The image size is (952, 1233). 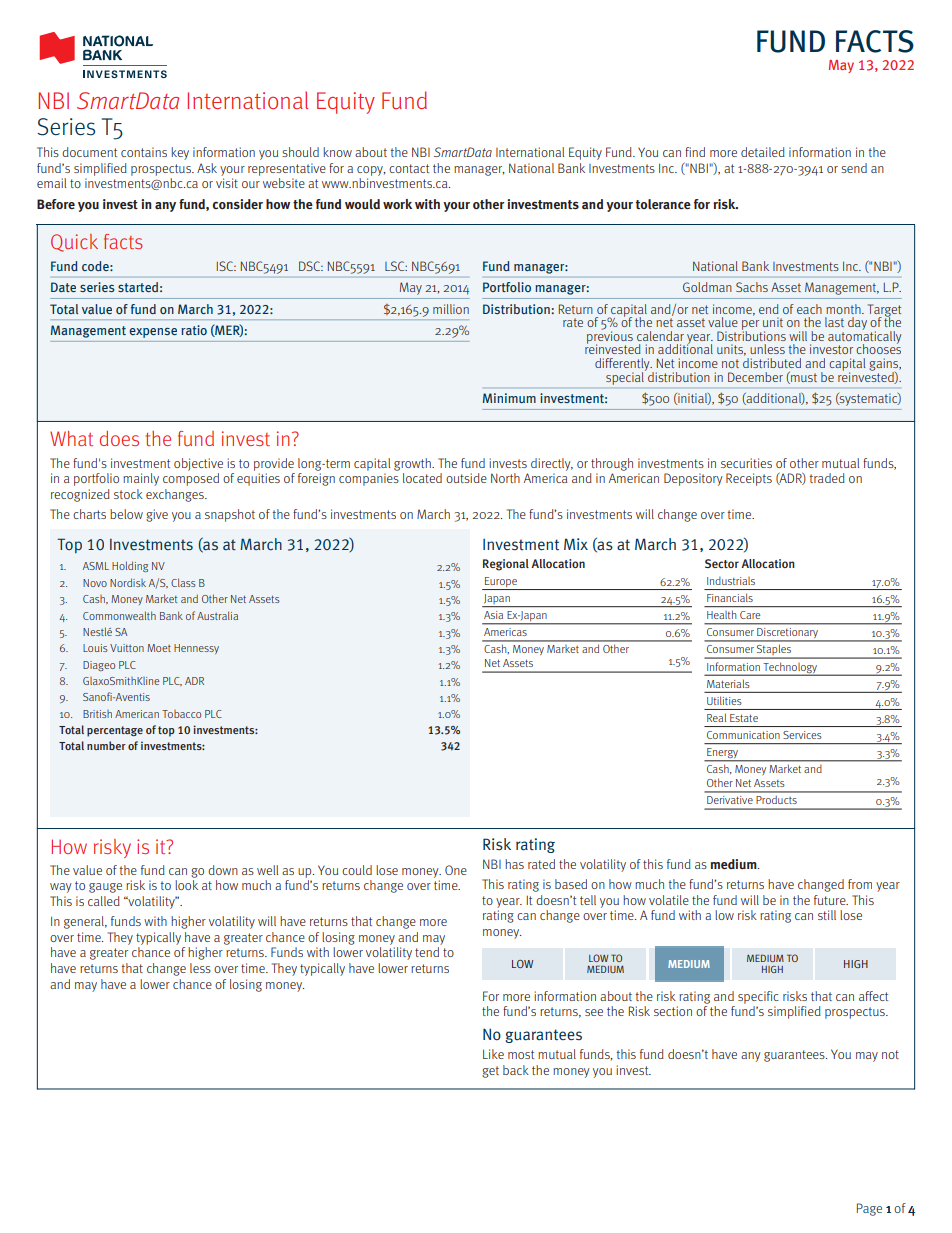 What do you see at coordinates (763, 152) in the screenshot?
I see `detailed` at bounding box center [763, 152].
